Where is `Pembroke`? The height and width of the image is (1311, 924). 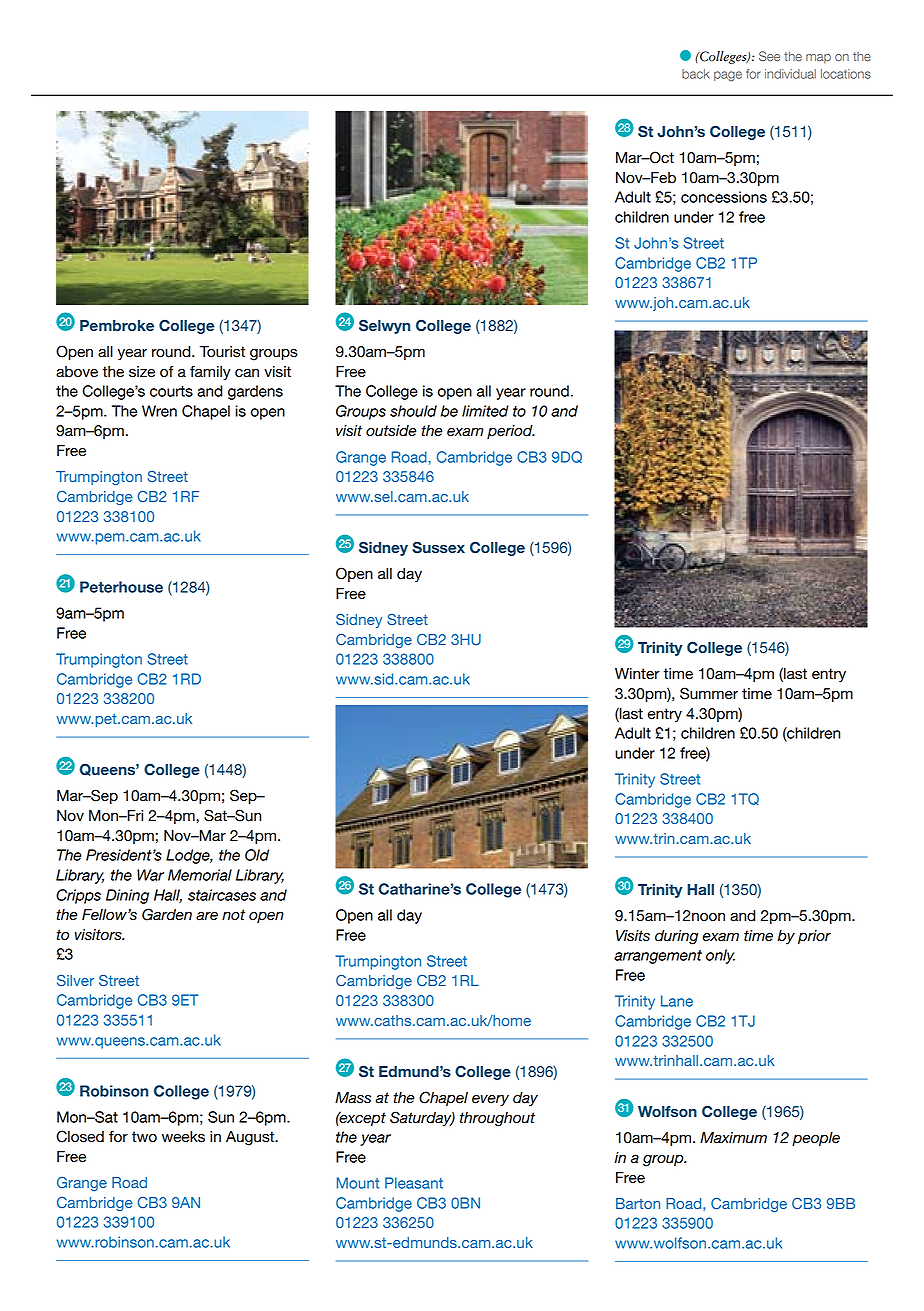 Pembroke is located at coordinates (117, 325).
